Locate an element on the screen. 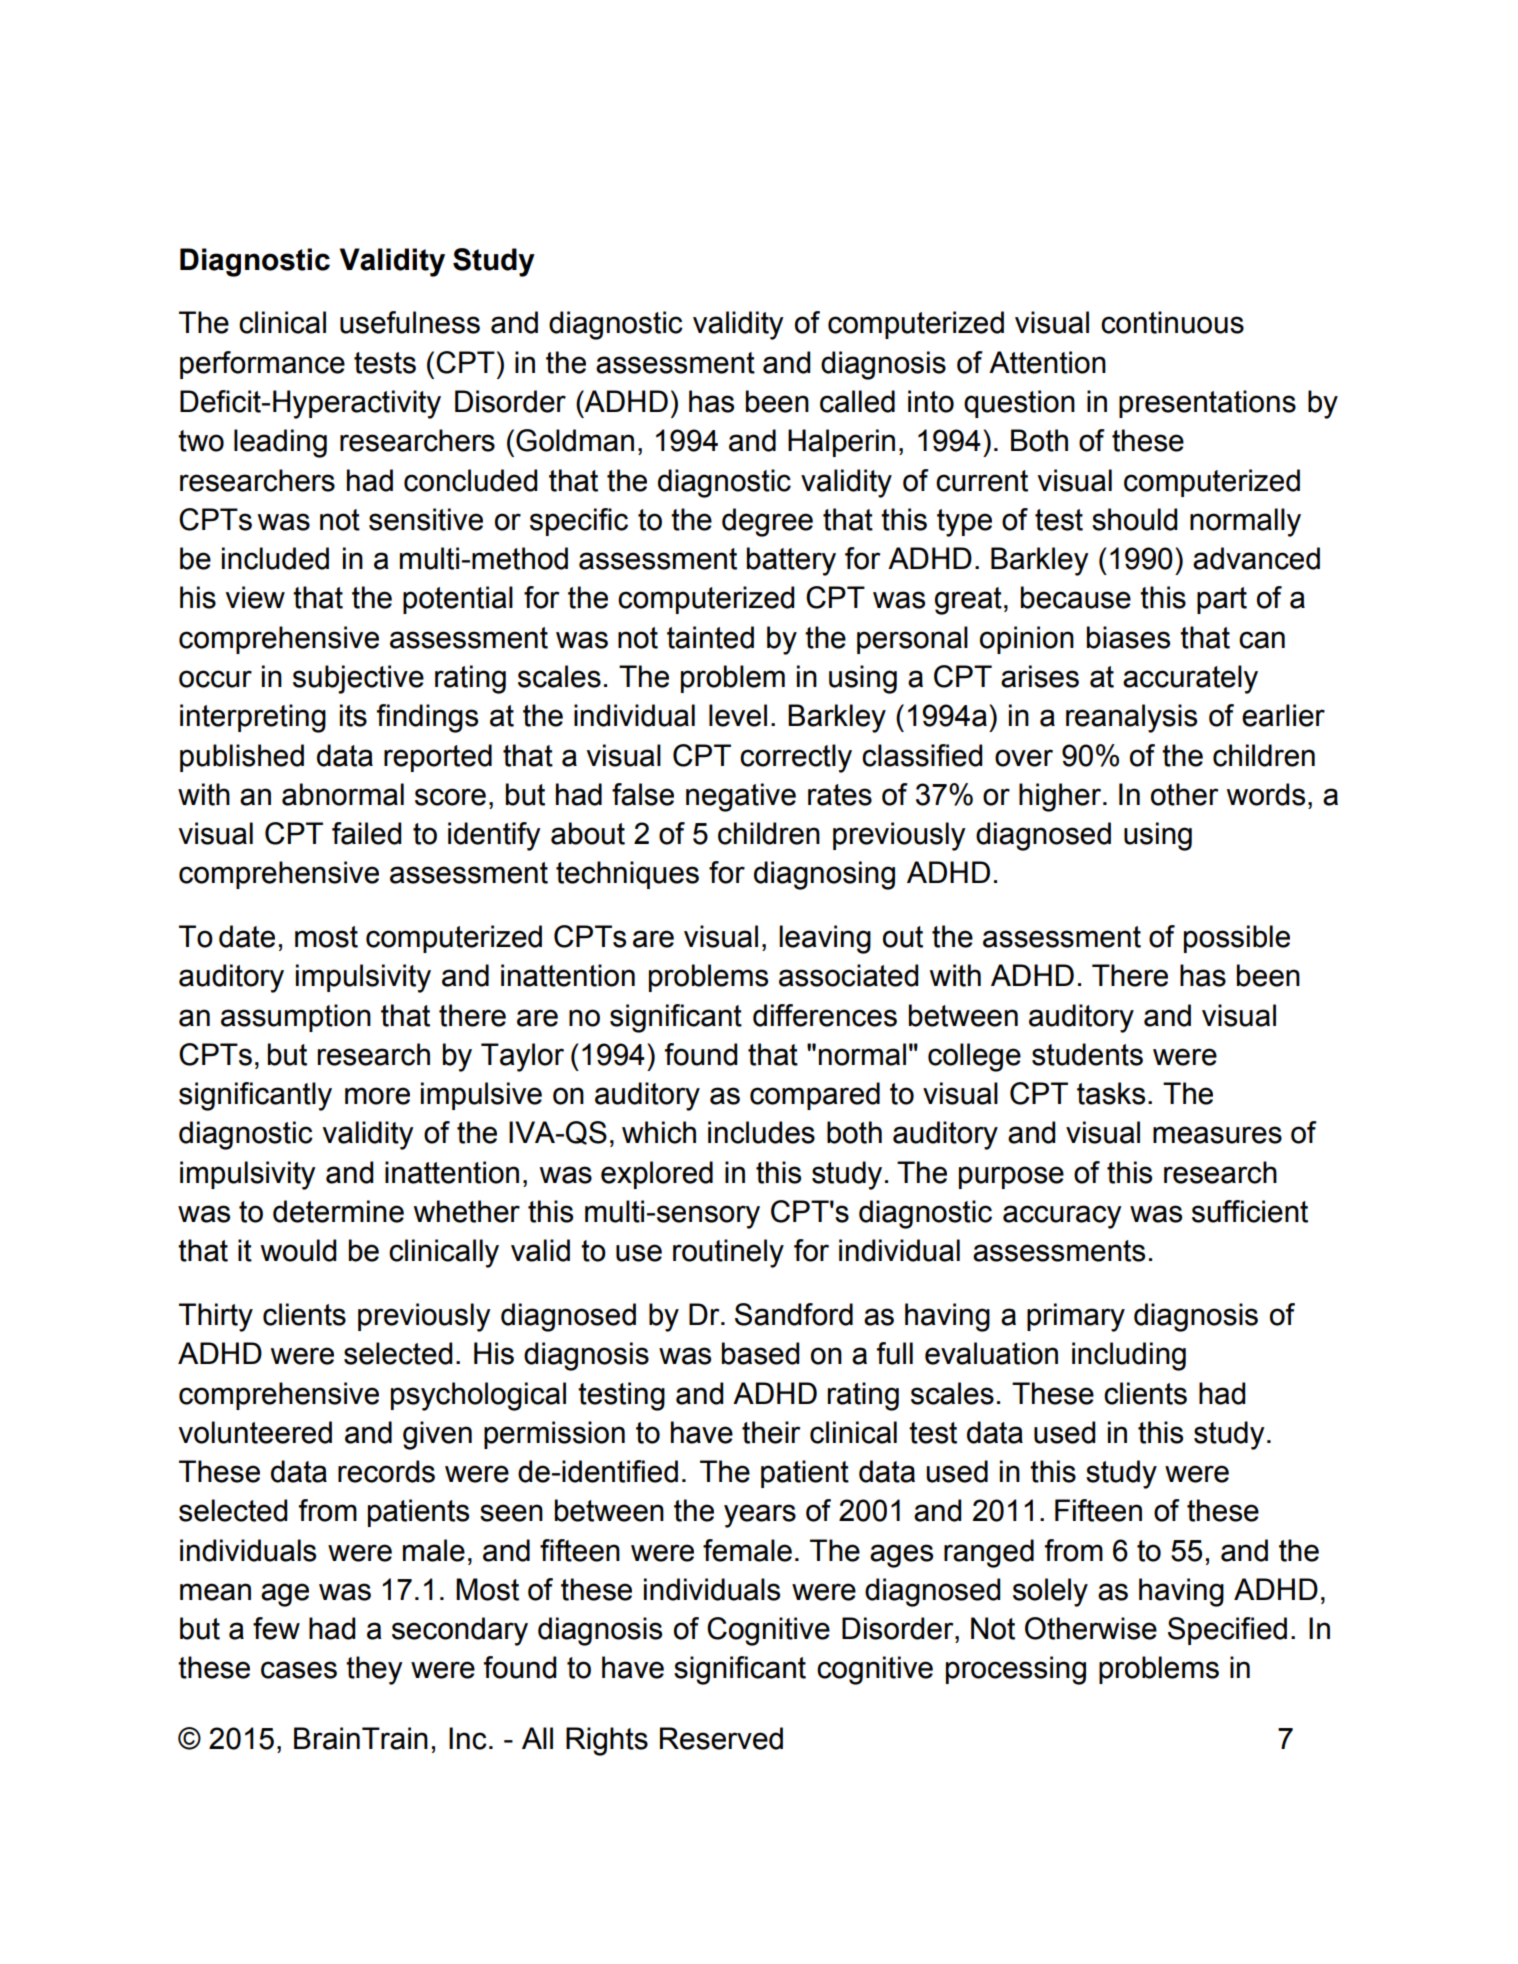 Image resolution: width=1518 pixels, height=1964 pixels. biases is located at coordinates (1128, 637).
